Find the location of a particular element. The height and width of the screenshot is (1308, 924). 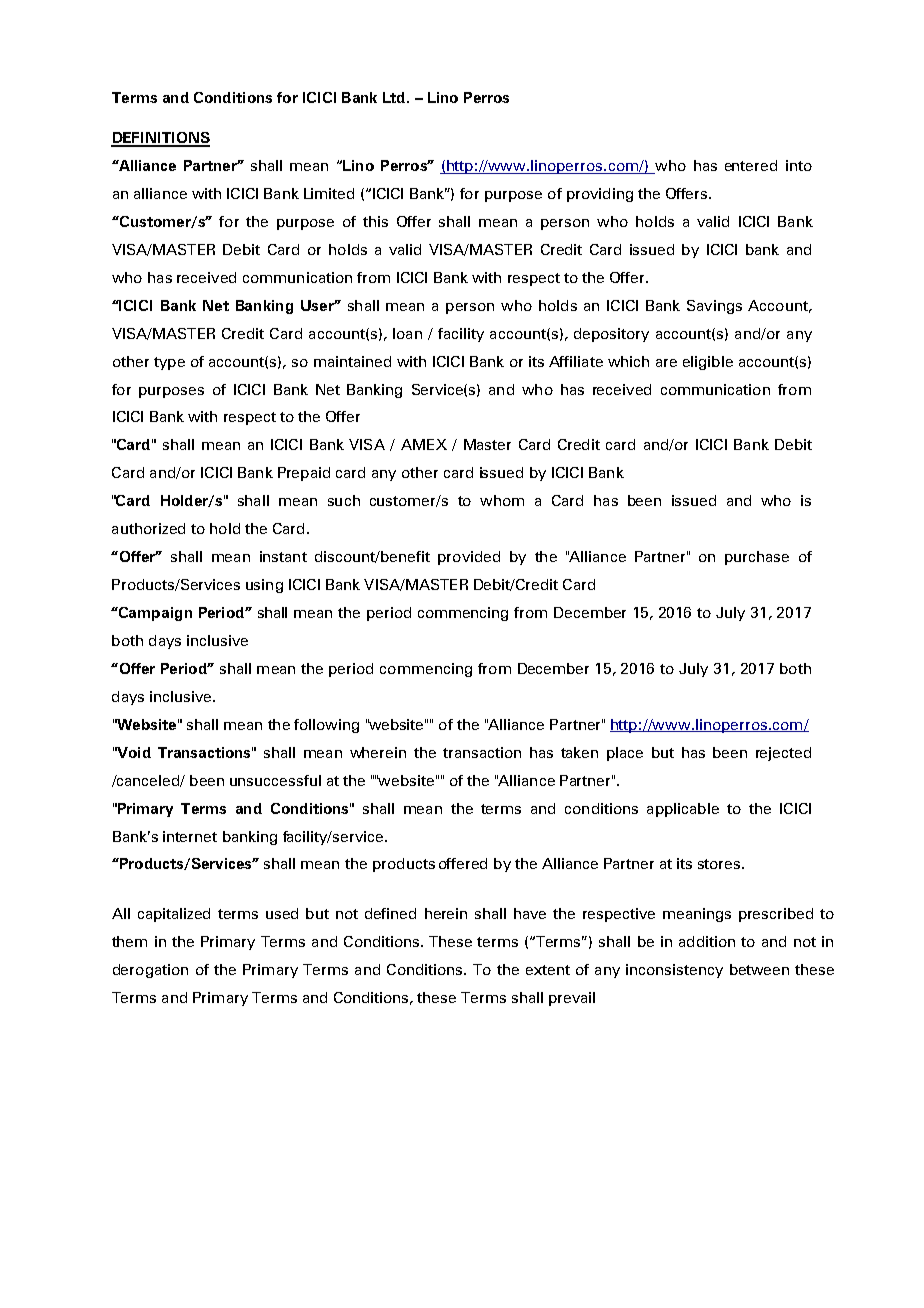

capitalized is located at coordinates (174, 915).
